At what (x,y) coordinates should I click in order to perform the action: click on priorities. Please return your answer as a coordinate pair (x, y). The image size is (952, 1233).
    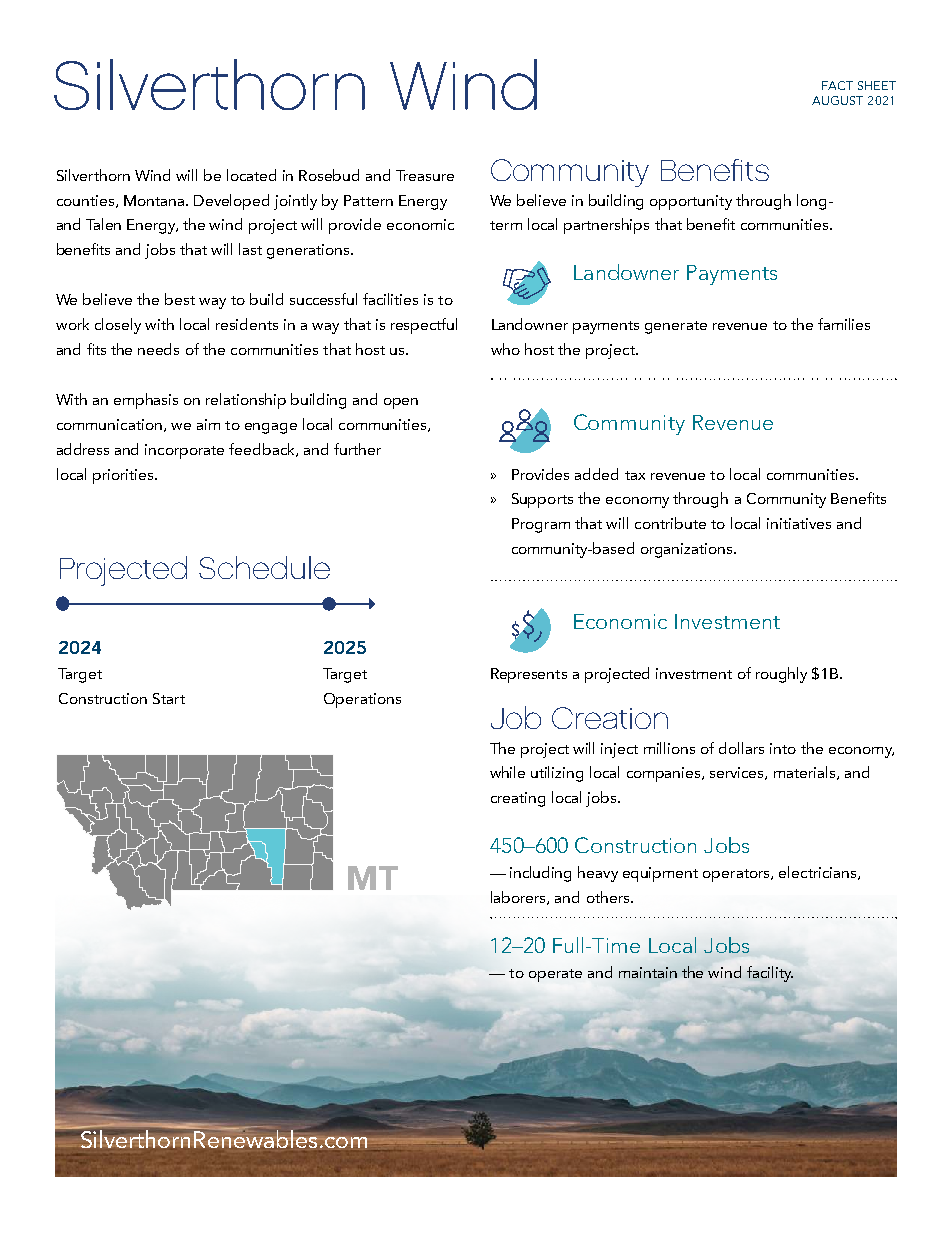
    Looking at the image, I should click on (124, 476).
